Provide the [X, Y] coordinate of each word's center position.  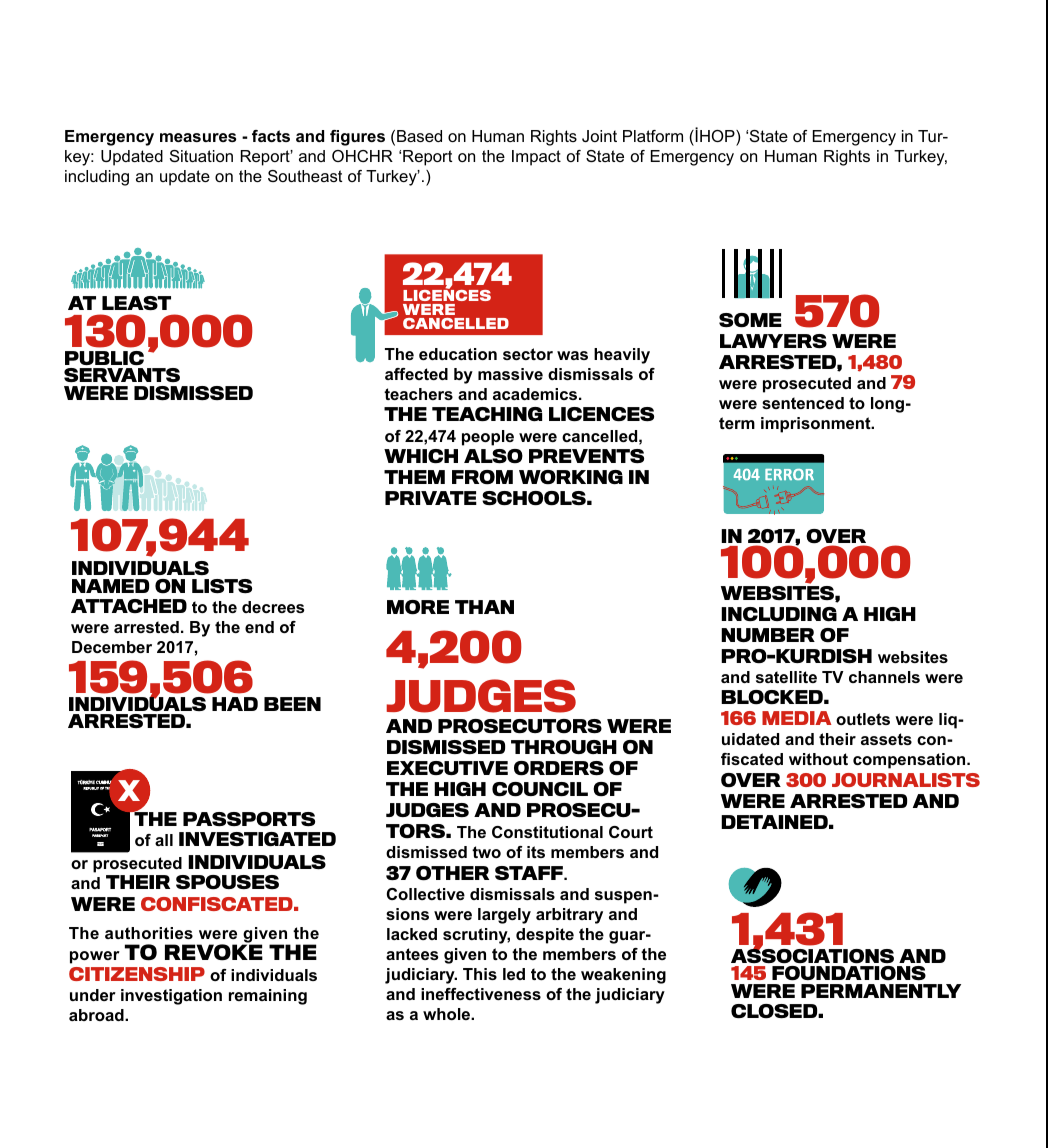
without [818, 759]
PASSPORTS [249, 819]
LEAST [136, 303]
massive [510, 374]
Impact [536, 158]
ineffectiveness [481, 994]
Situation [201, 156]
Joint [599, 136]
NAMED [110, 586]
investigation [171, 997]
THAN [484, 607]
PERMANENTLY [881, 991]
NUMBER [768, 635]
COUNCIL [540, 789]
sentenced [803, 403]
